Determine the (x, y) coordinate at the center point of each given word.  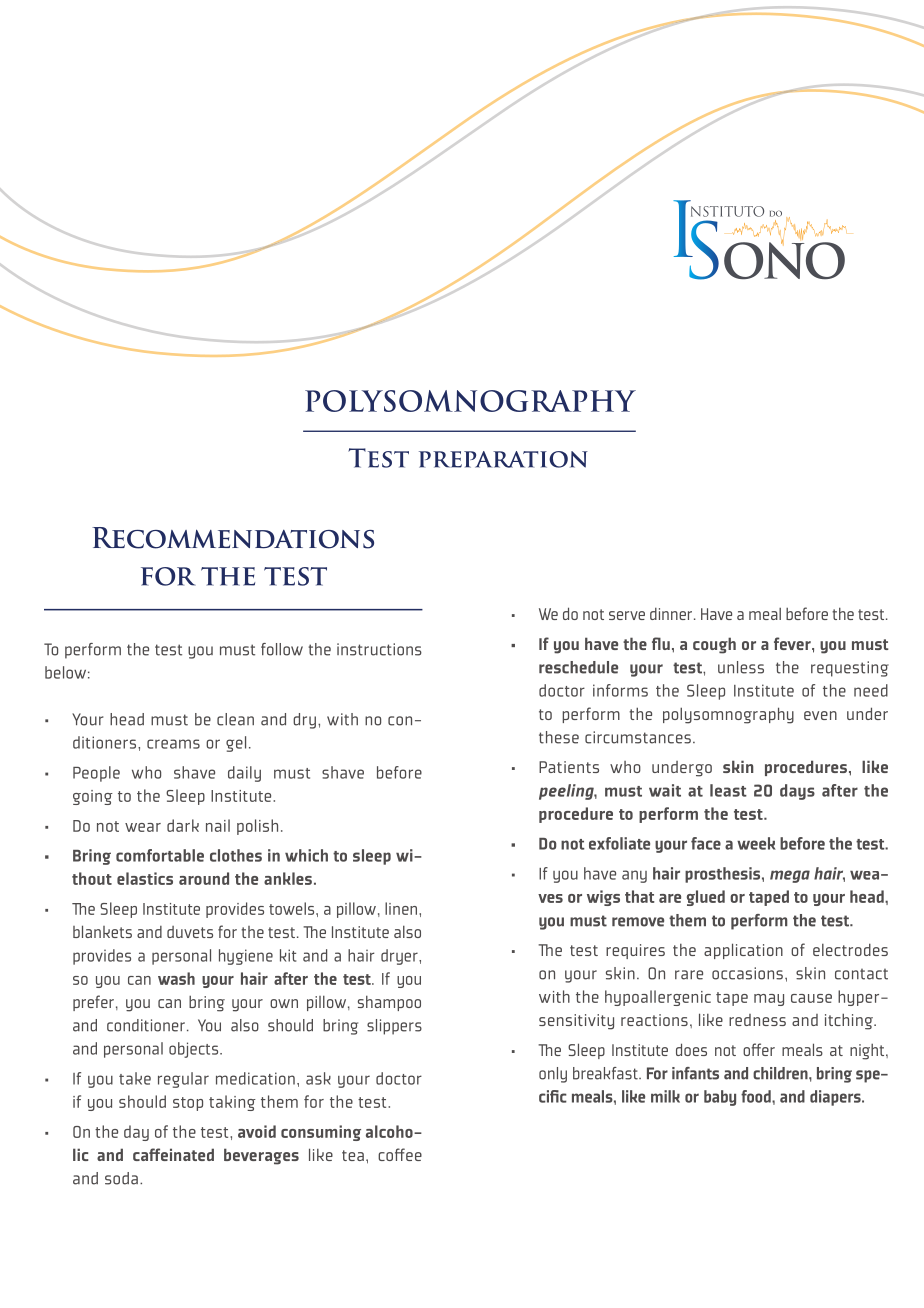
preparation (503, 459)
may (769, 1000)
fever (793, 643)
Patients (569, 767)
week (756, 843)
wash (176, 978)
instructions (379, 649)
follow (282, 649)
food (757, 1096)
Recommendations (233, 538)
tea (353, 1155)
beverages (261, 1156)
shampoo (389, 1003)
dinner (671, 614)
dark (183, 825)
